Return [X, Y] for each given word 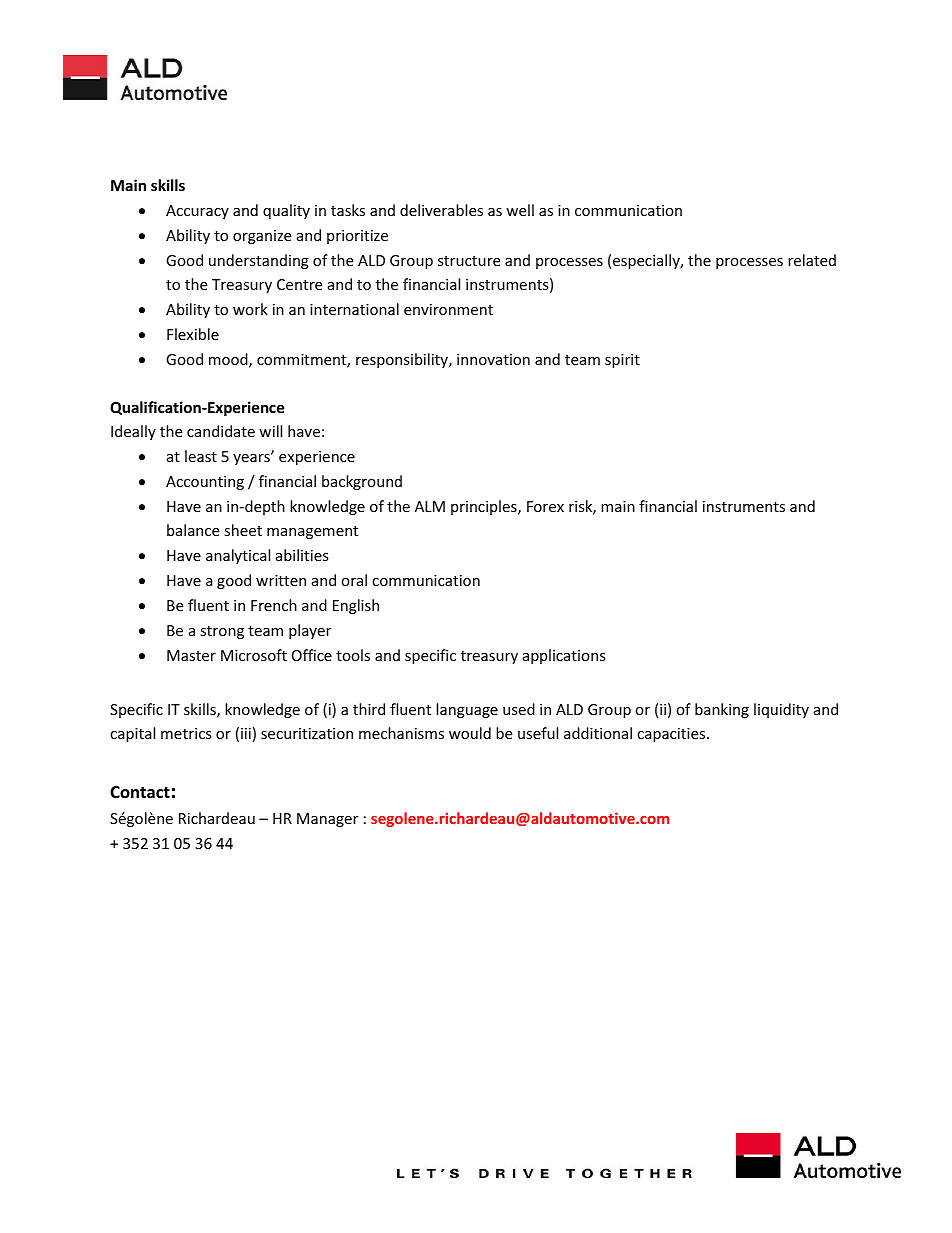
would [470, 733]
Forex [545, 506]
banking [722, 710]
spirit [622, 361]
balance [193, 530]
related [812, 260]
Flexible [193, 334]
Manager [327, 820]
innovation [493, 359]
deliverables [441, 210]
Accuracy [197, 212]
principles [485, 507]
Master [191, 655]
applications [564, 656]
